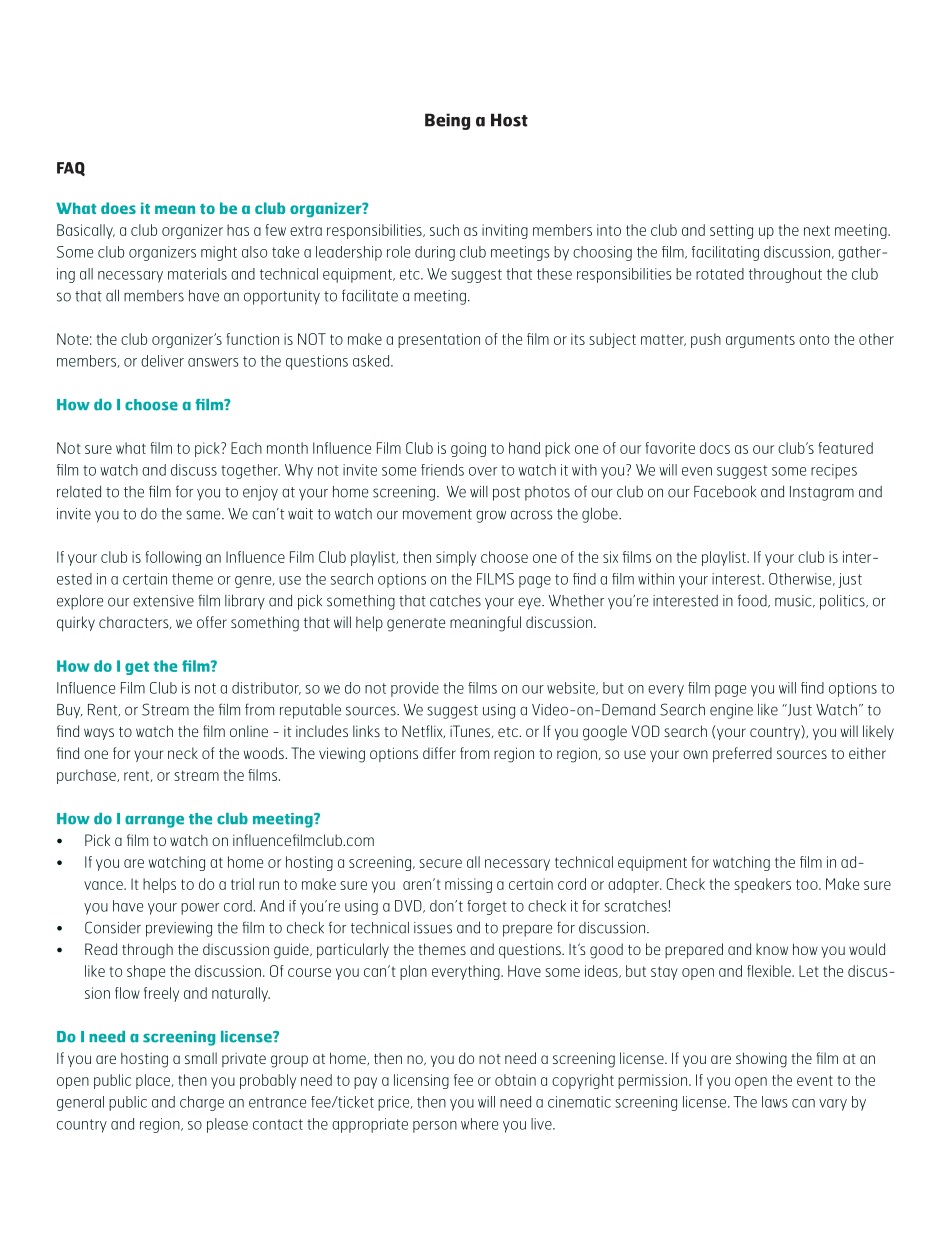  I want to click on where, so click(479, 1124).
